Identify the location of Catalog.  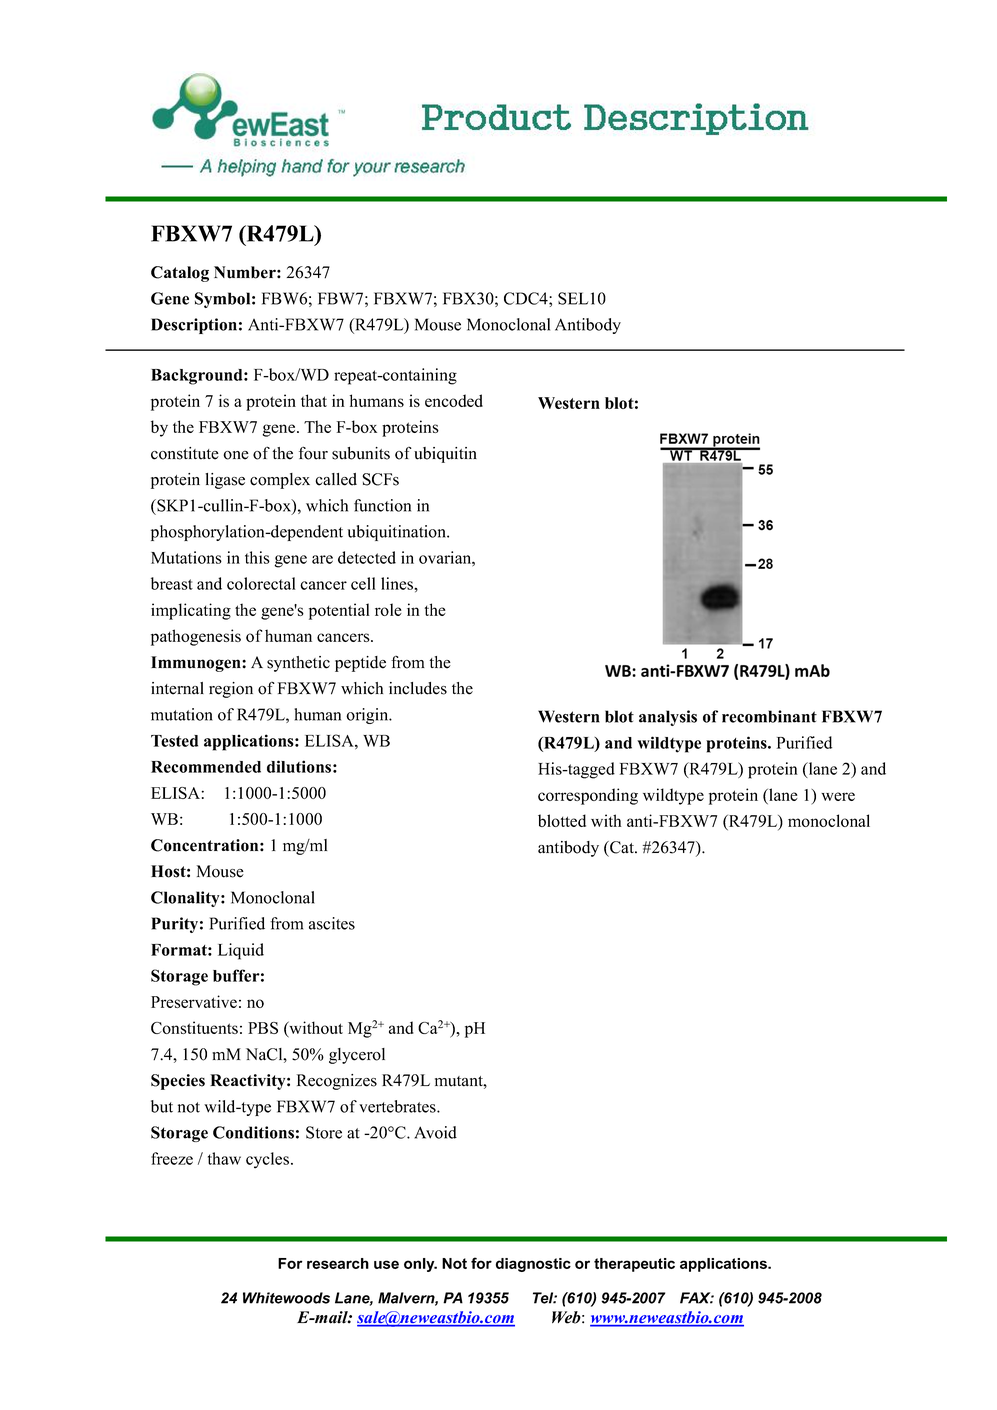
(180, 274).
